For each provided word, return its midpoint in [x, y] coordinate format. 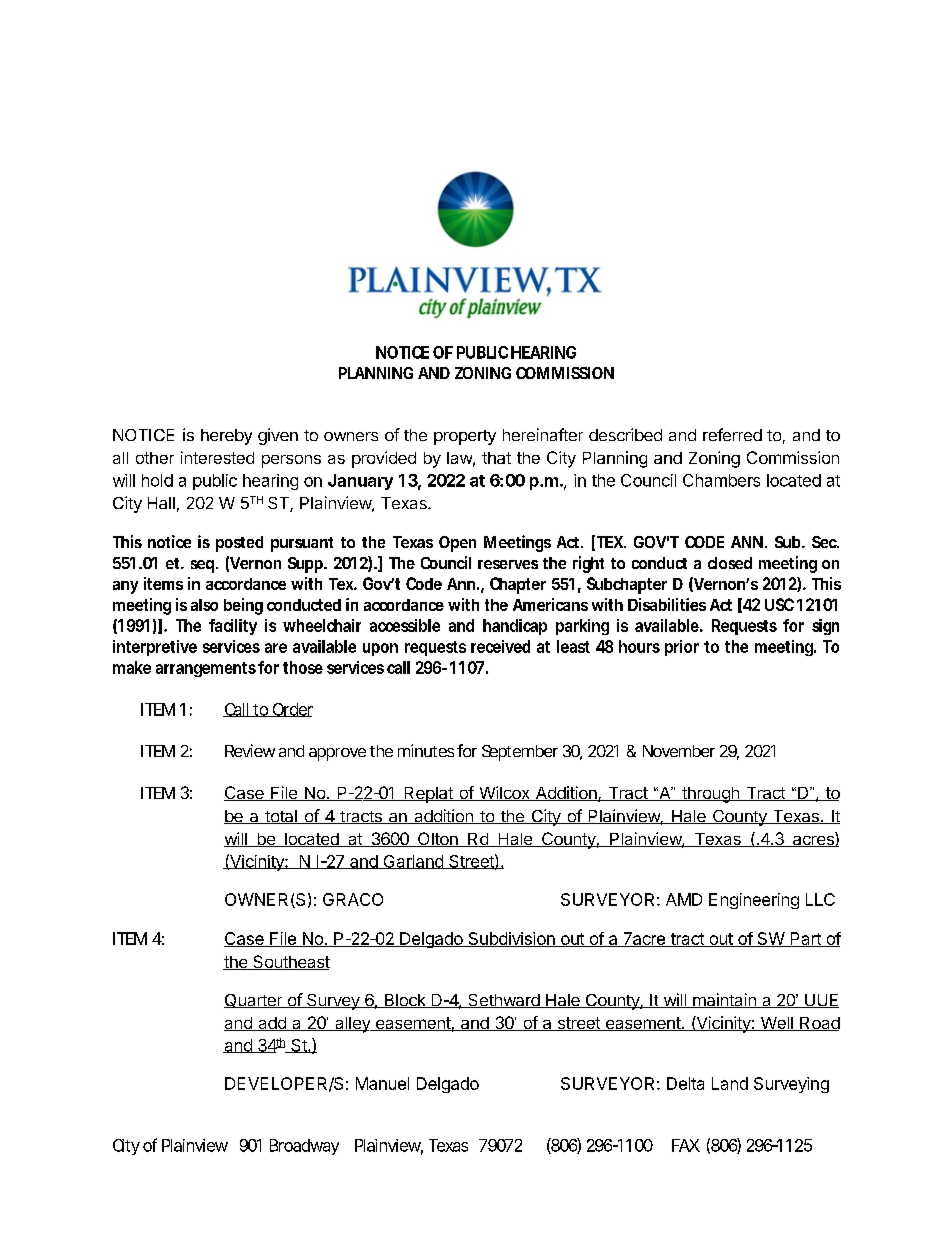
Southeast [290, 962]
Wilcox [504, 793]
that [496, 458]
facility [233, 627]
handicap [515, 627]
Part [805, 939]
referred [732, 434]
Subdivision [511, 939]
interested [217, 457]
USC [779, 604]
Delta [685, 1083]
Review [250, 750]
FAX [686, 1145]
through [710, 795]
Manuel [382, 1083]
